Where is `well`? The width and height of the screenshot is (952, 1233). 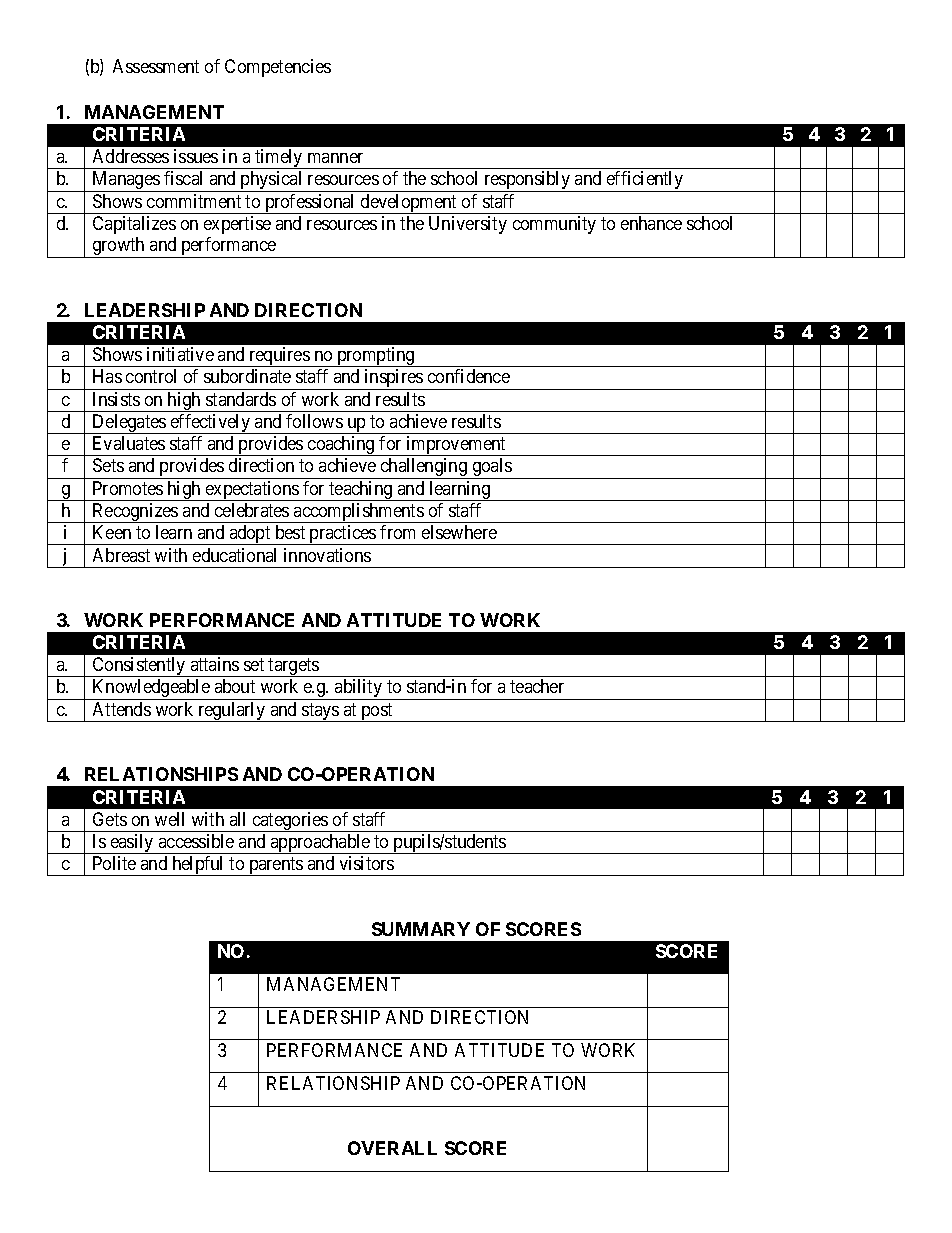
well is located at coordinates (169, 819).
